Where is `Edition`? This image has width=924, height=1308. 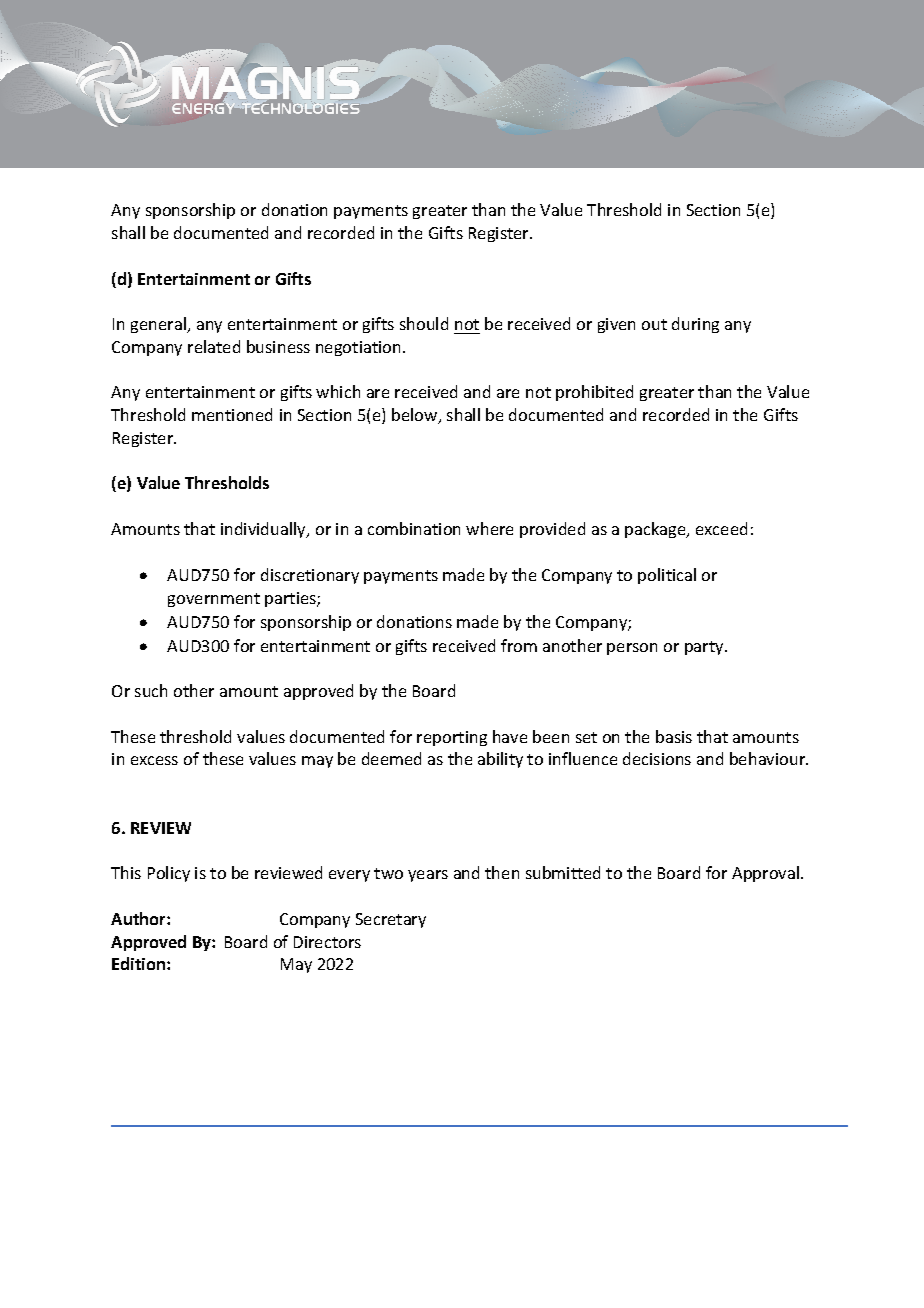
Edition is located at coordinates (140, 963).
